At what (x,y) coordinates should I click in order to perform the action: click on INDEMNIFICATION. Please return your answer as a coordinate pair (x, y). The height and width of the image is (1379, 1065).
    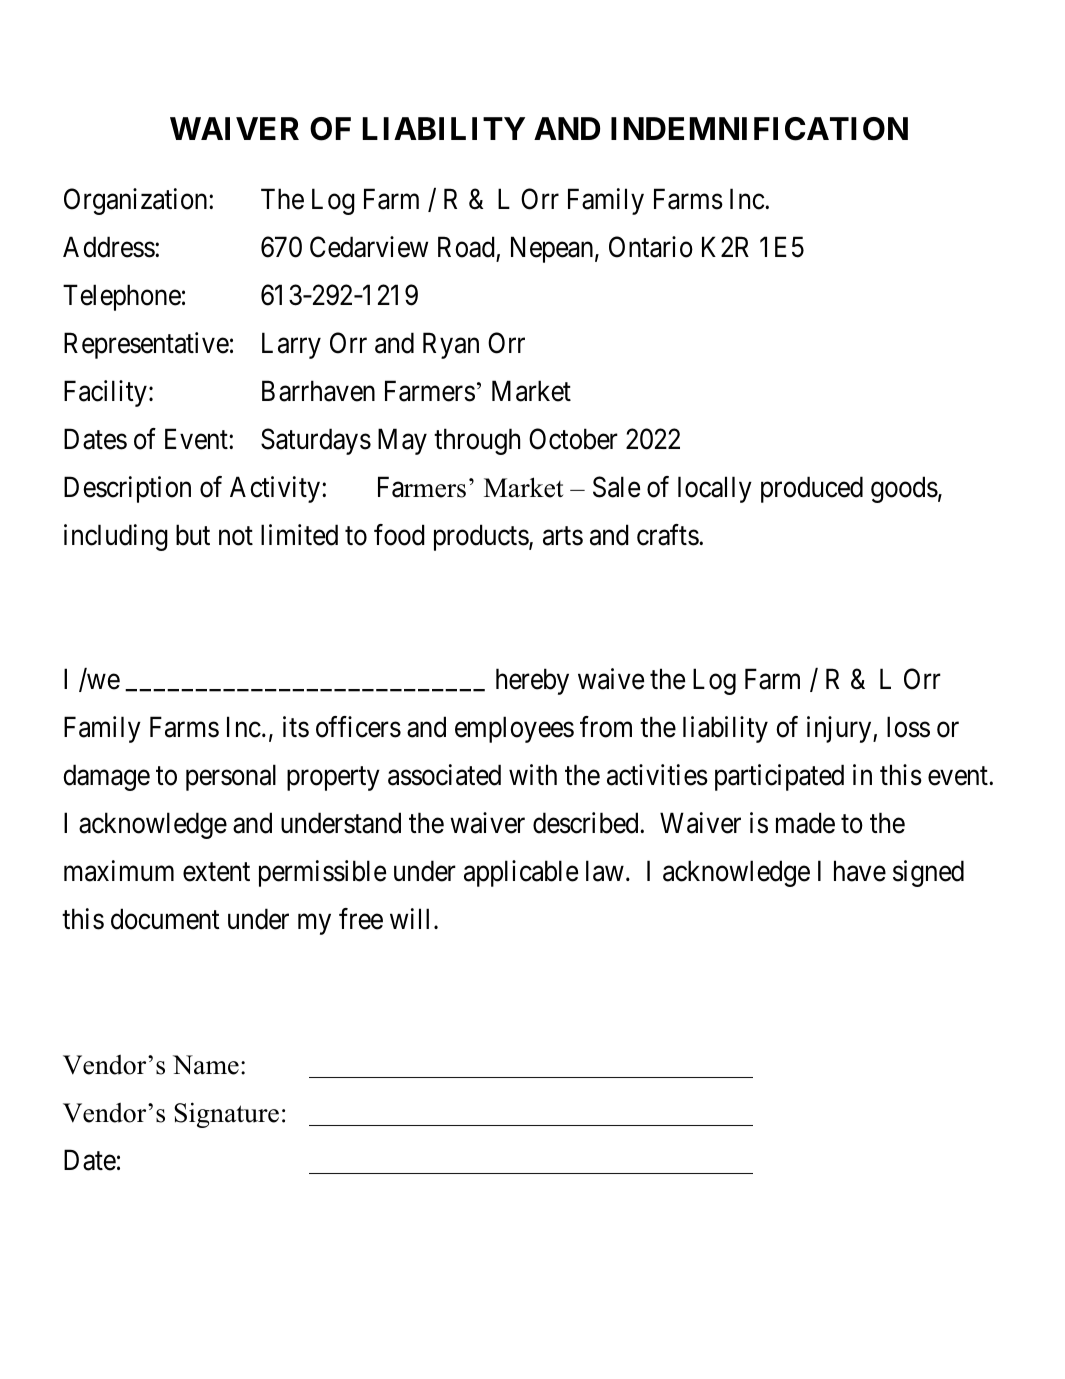
    Looking at the image, I should click on (759, 129).
